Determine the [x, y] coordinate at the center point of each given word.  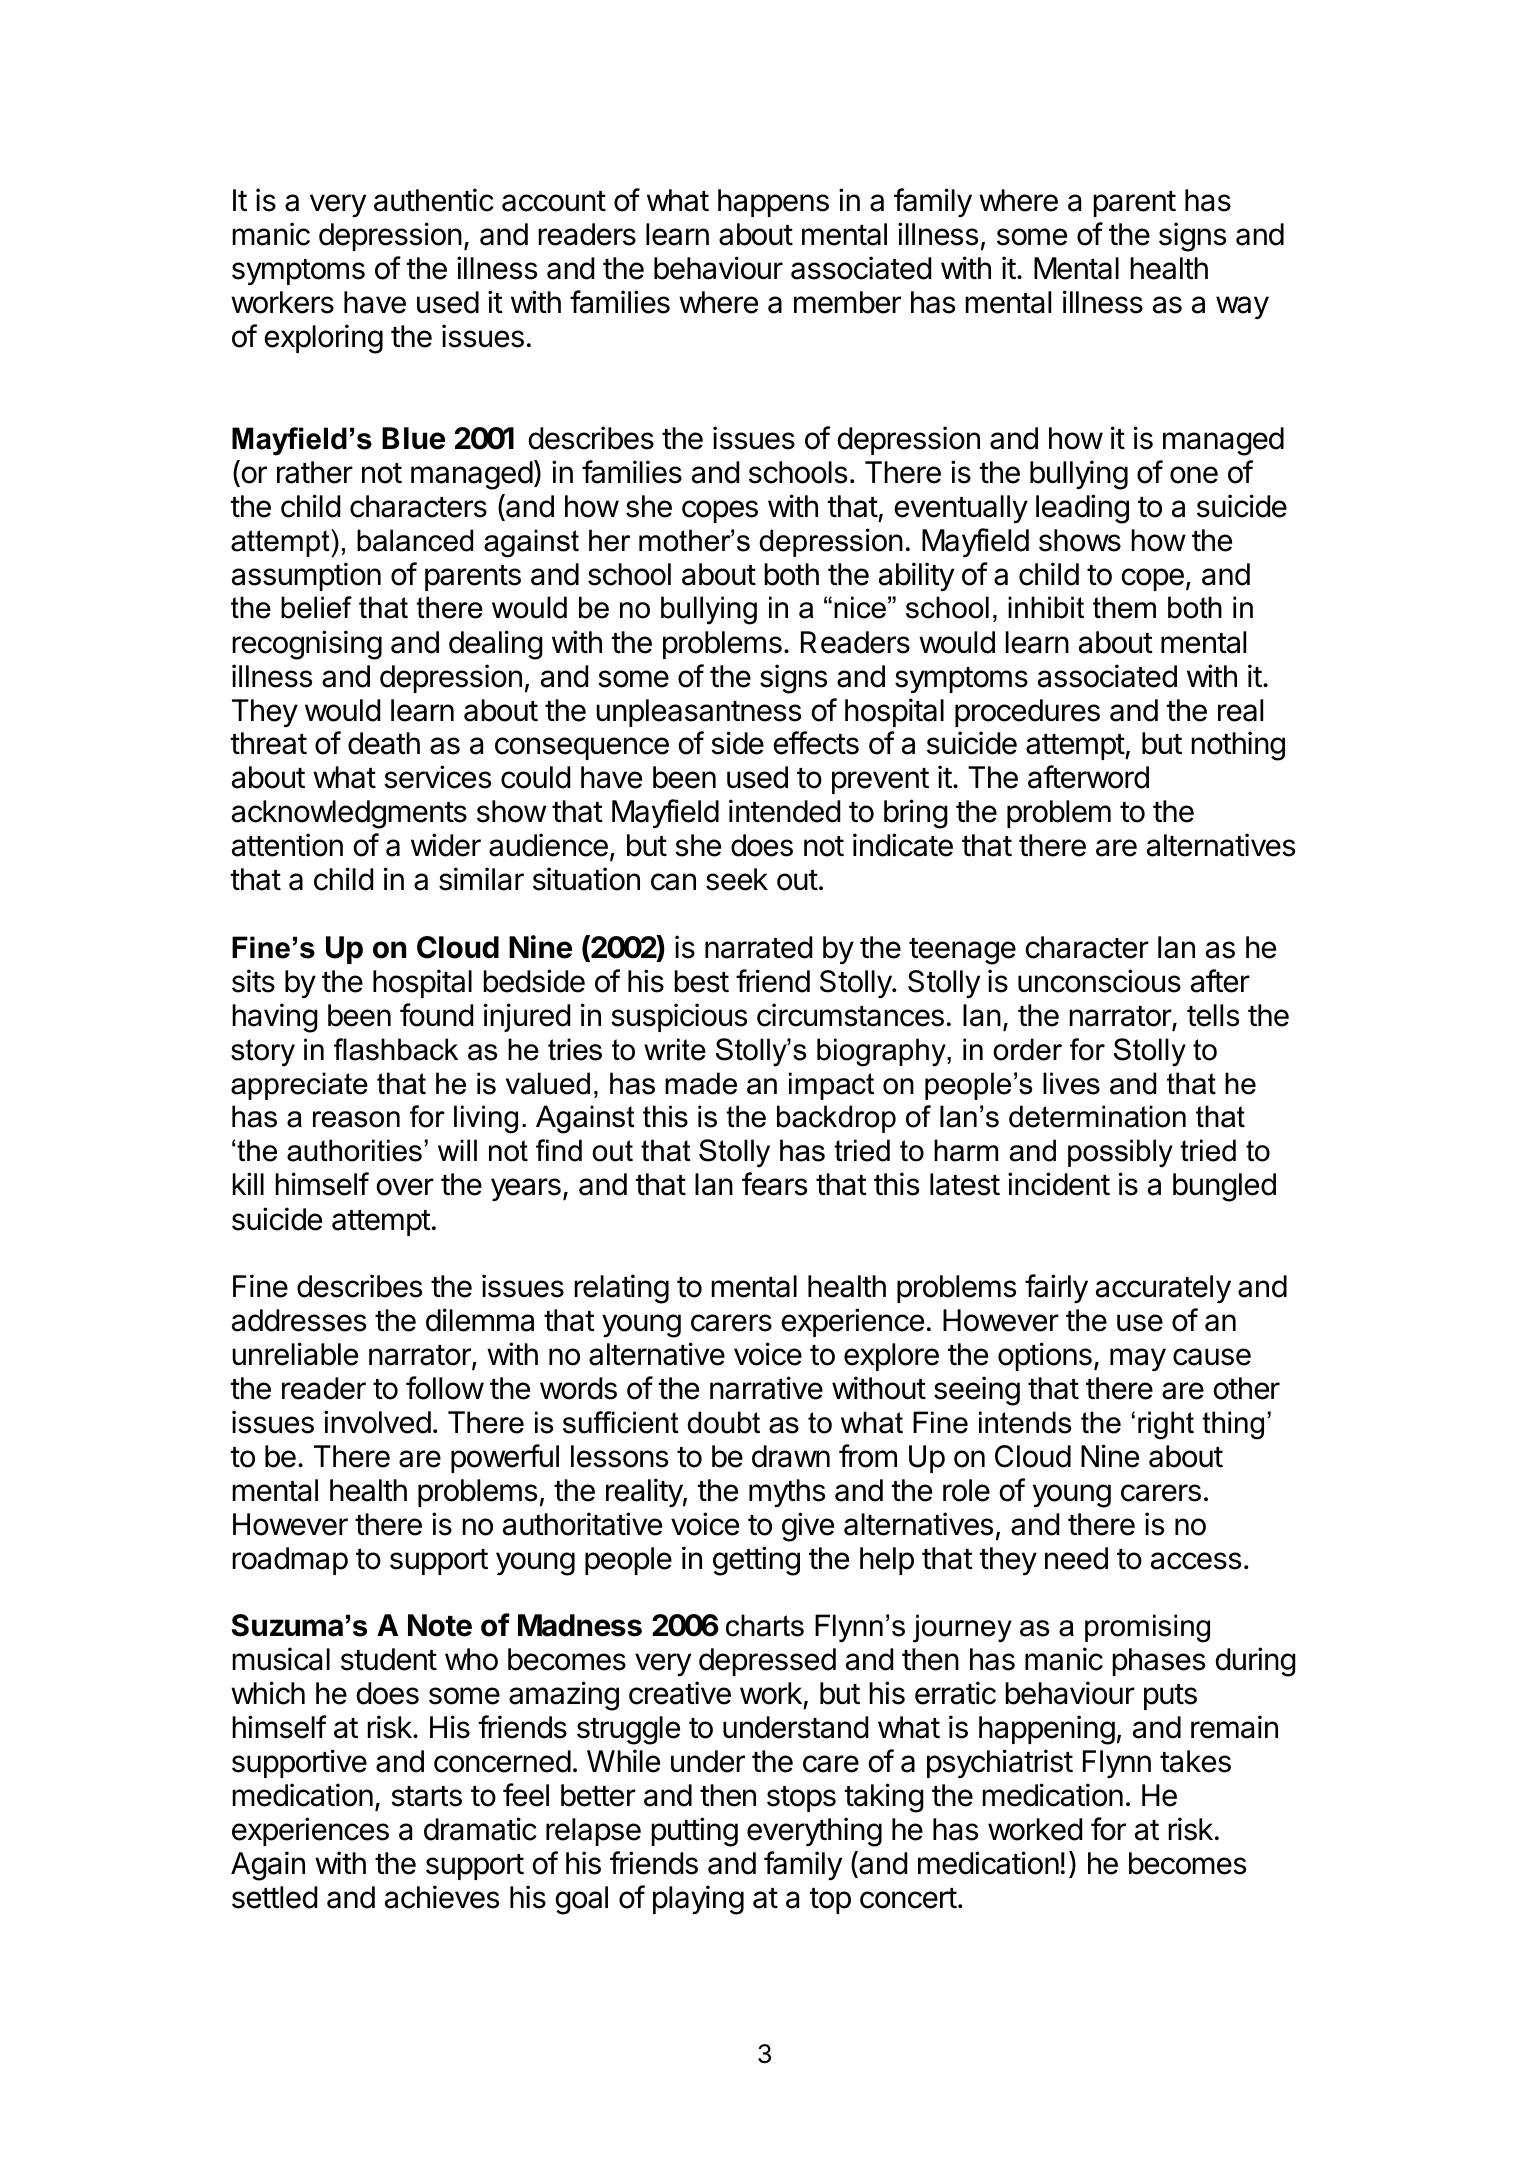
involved [377, 1422]
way [1242, 307]
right [1166, 1425]
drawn [791, 1456]
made [701, 1083]
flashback [396, 1049]
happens [773, 203]
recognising [307, 645]
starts [426, 1796]
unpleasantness [698, 713]
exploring [323, 339]
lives [1071, 1083]
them [1124, 607]
